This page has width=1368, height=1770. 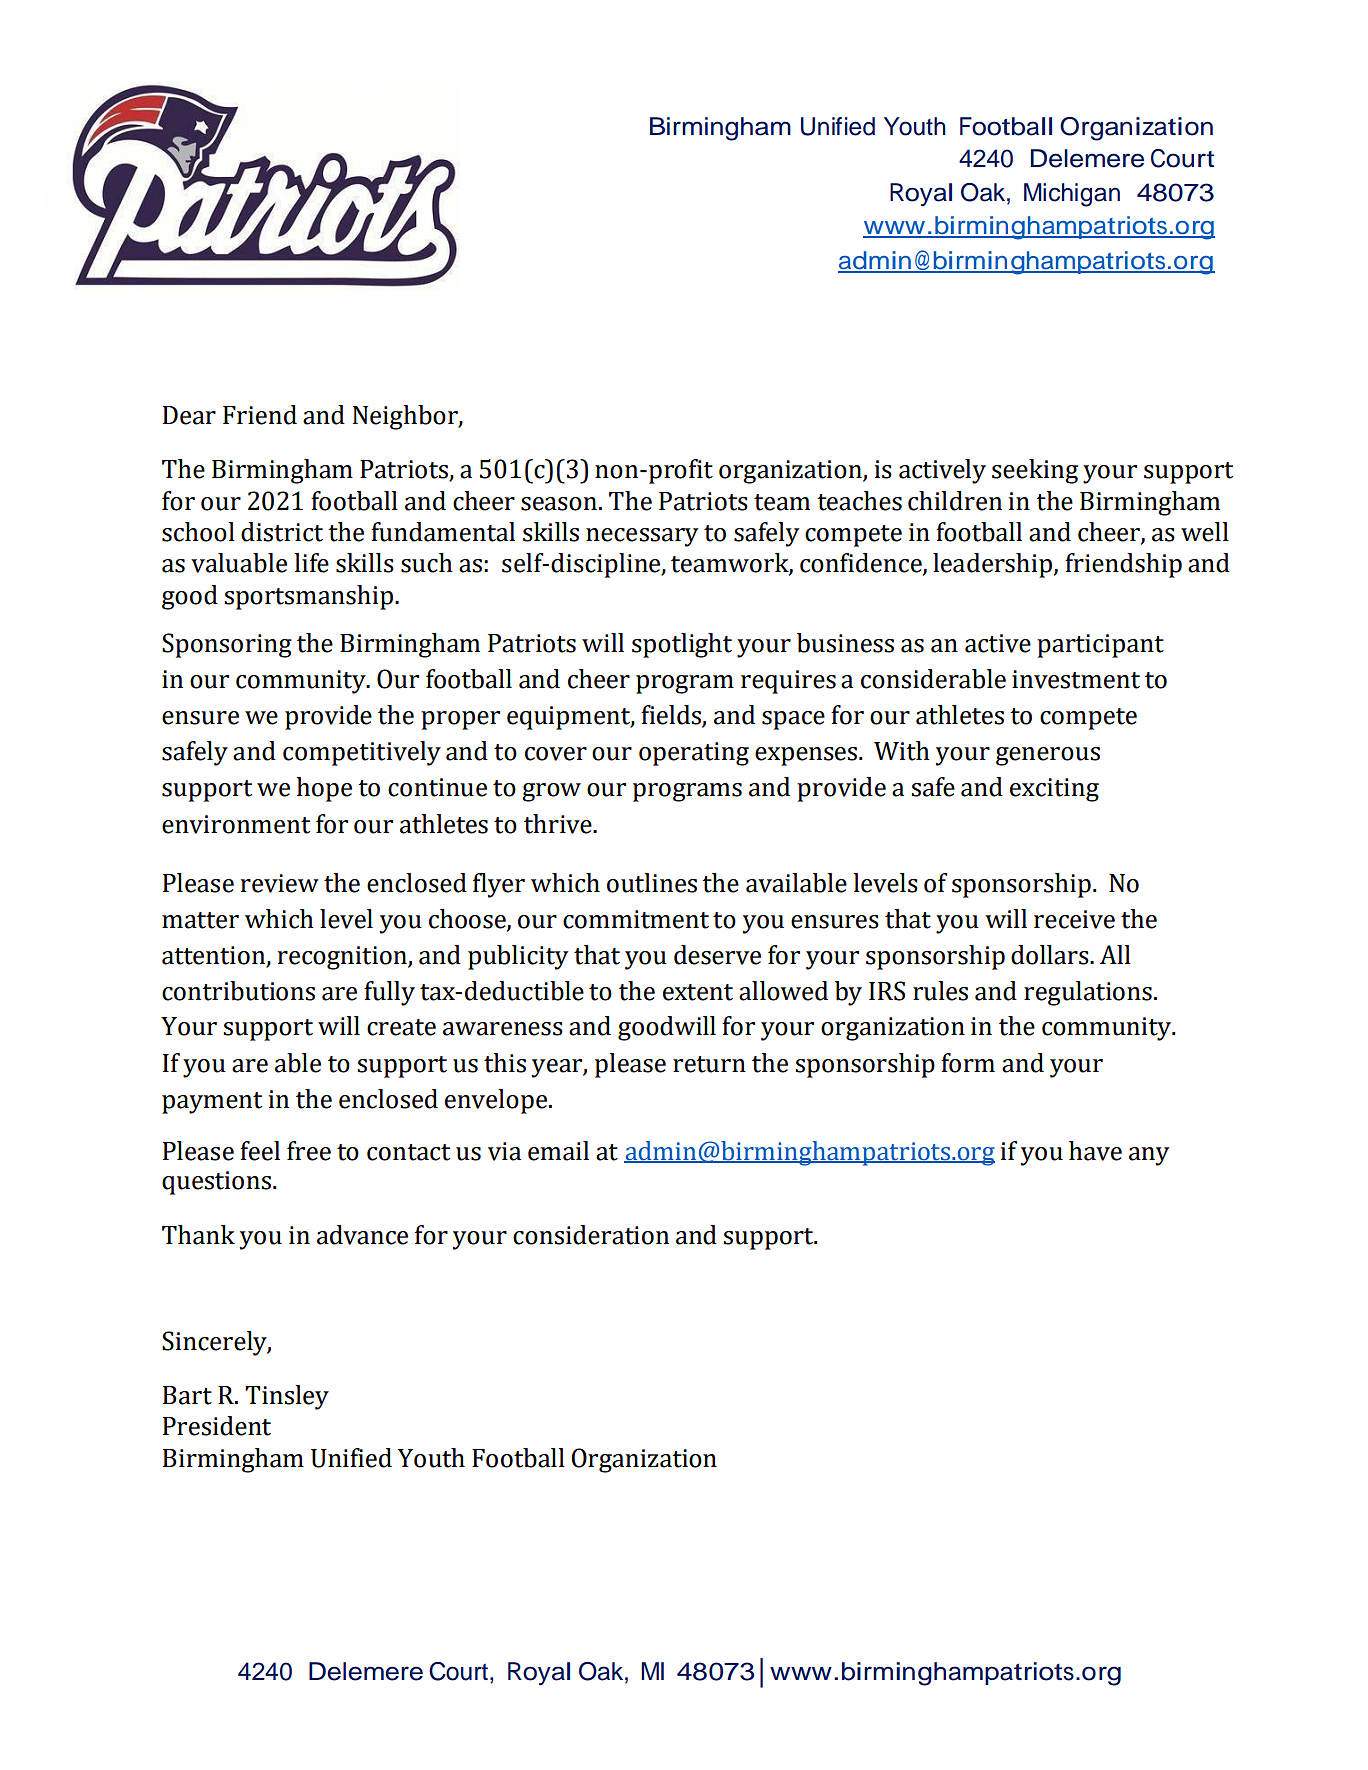 I want to click on seeking, so click(x=1035, y=471).
